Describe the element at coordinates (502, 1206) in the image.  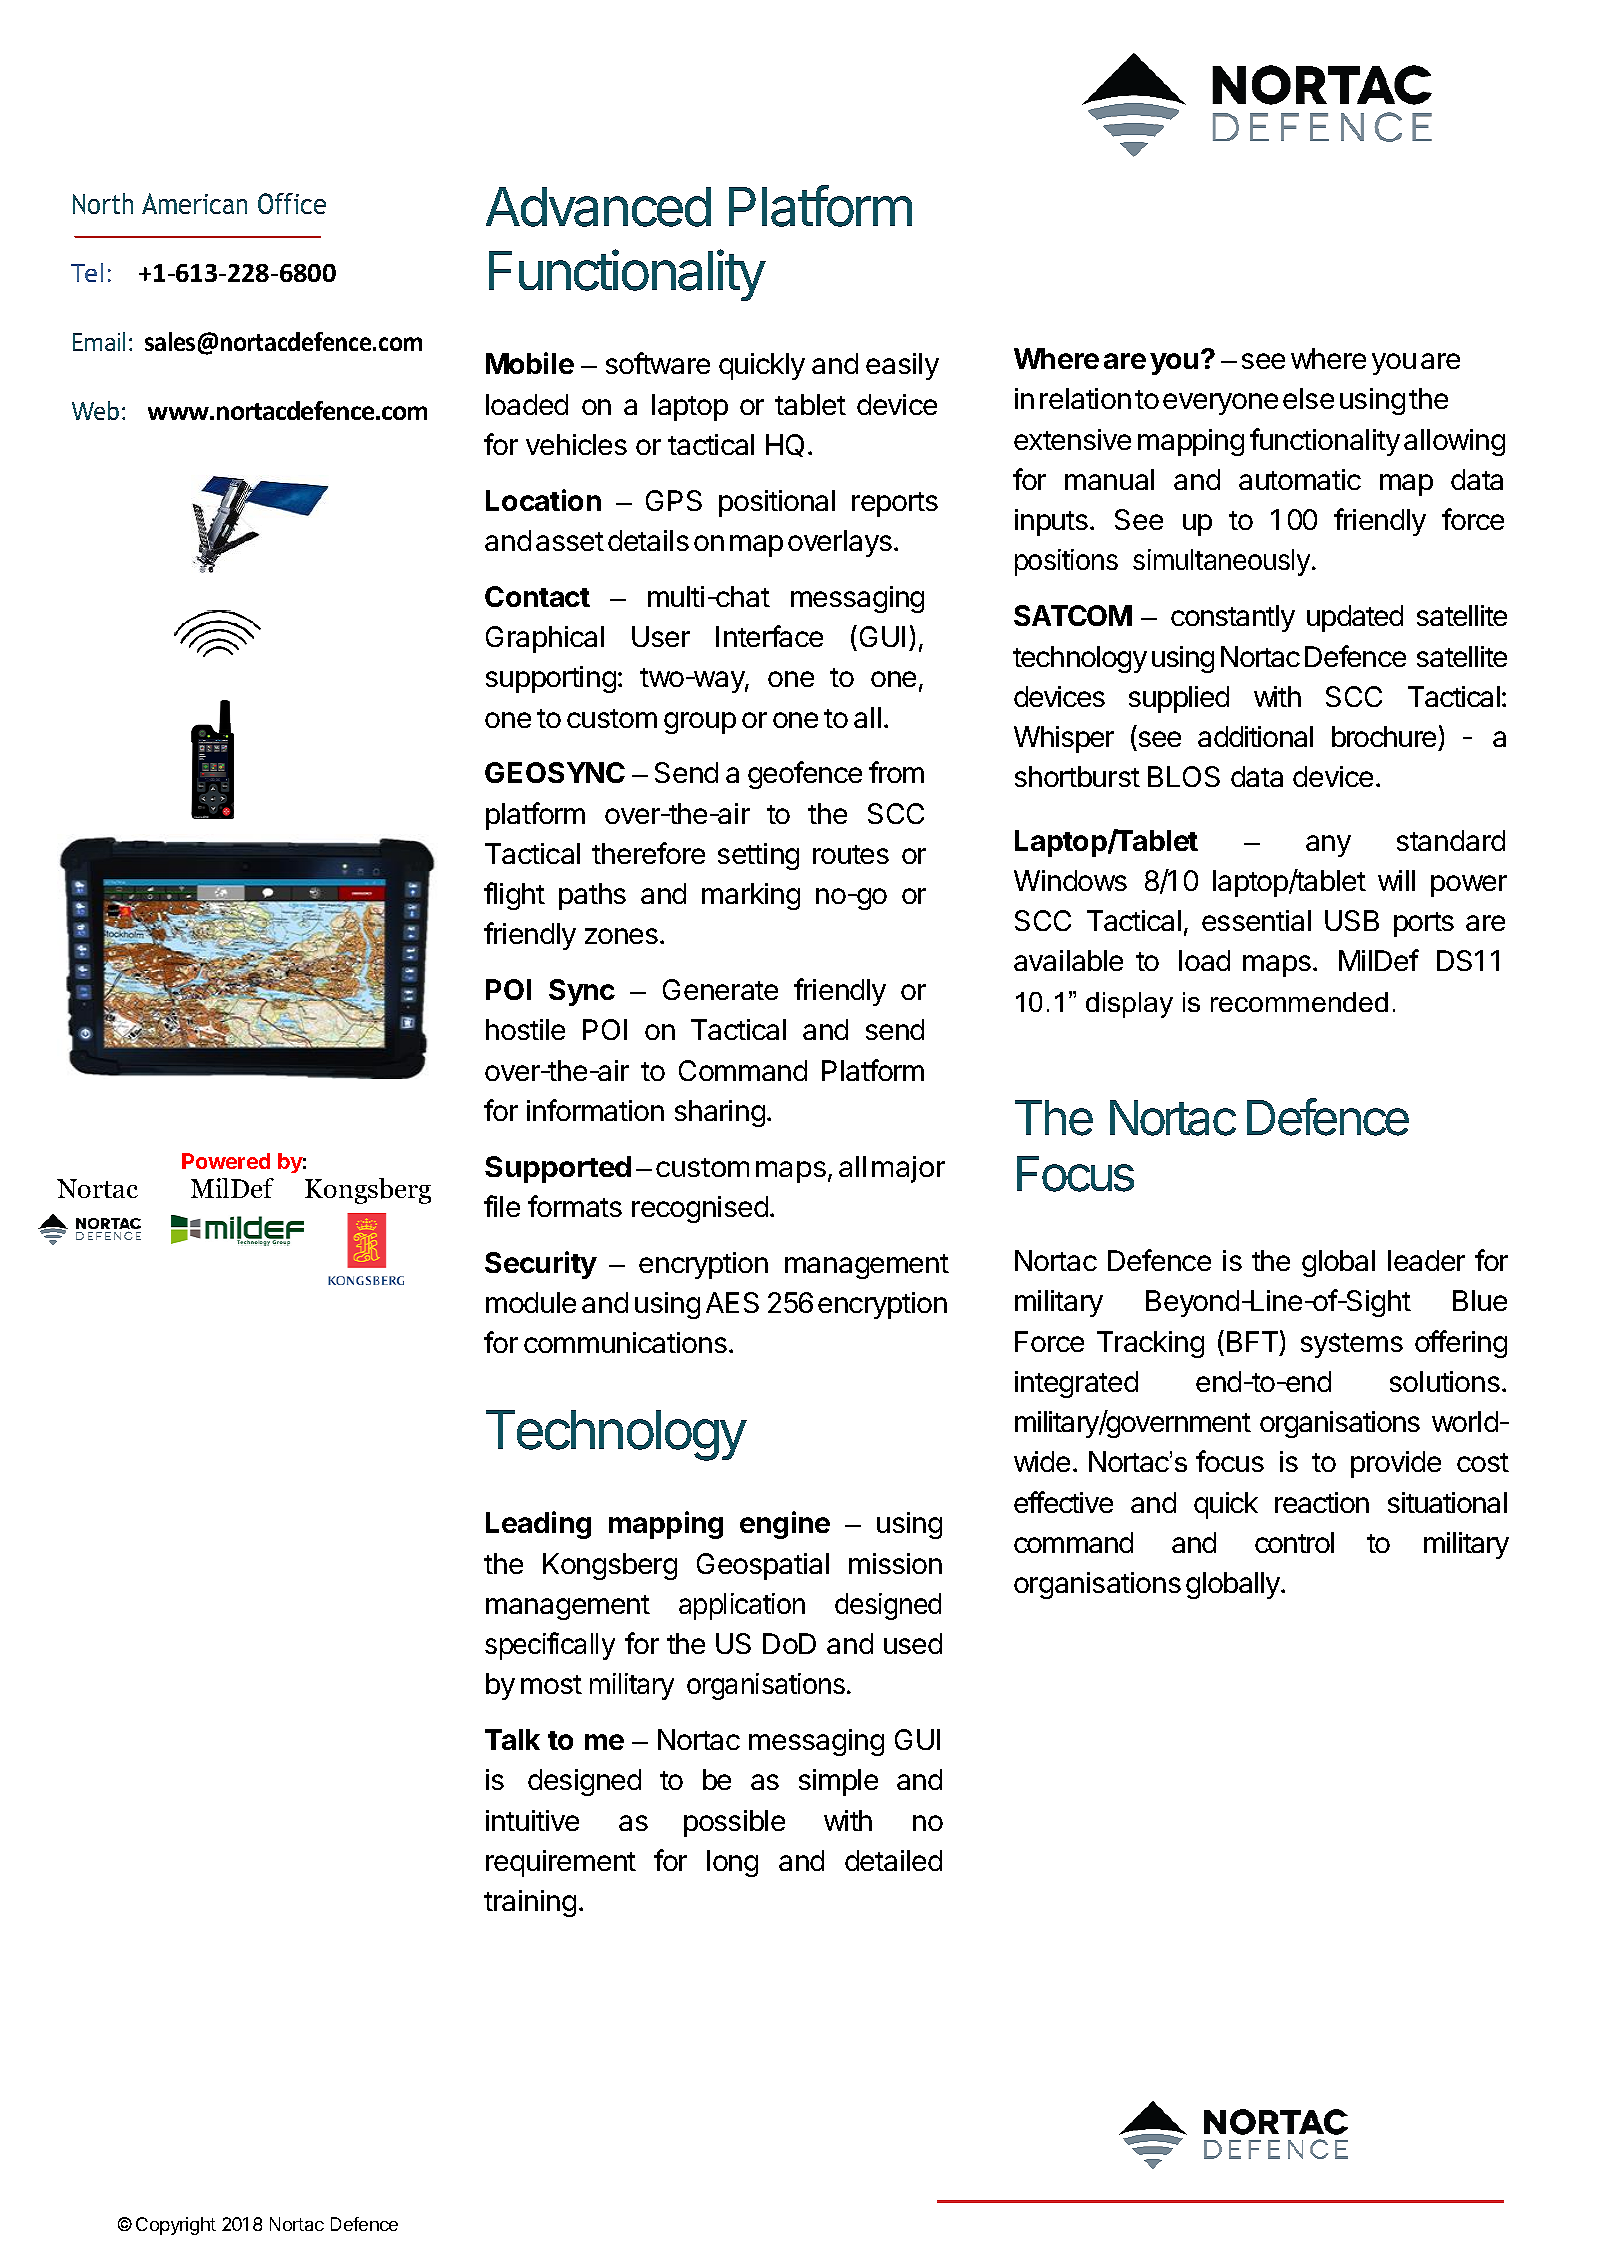
I see `file` at that location.
